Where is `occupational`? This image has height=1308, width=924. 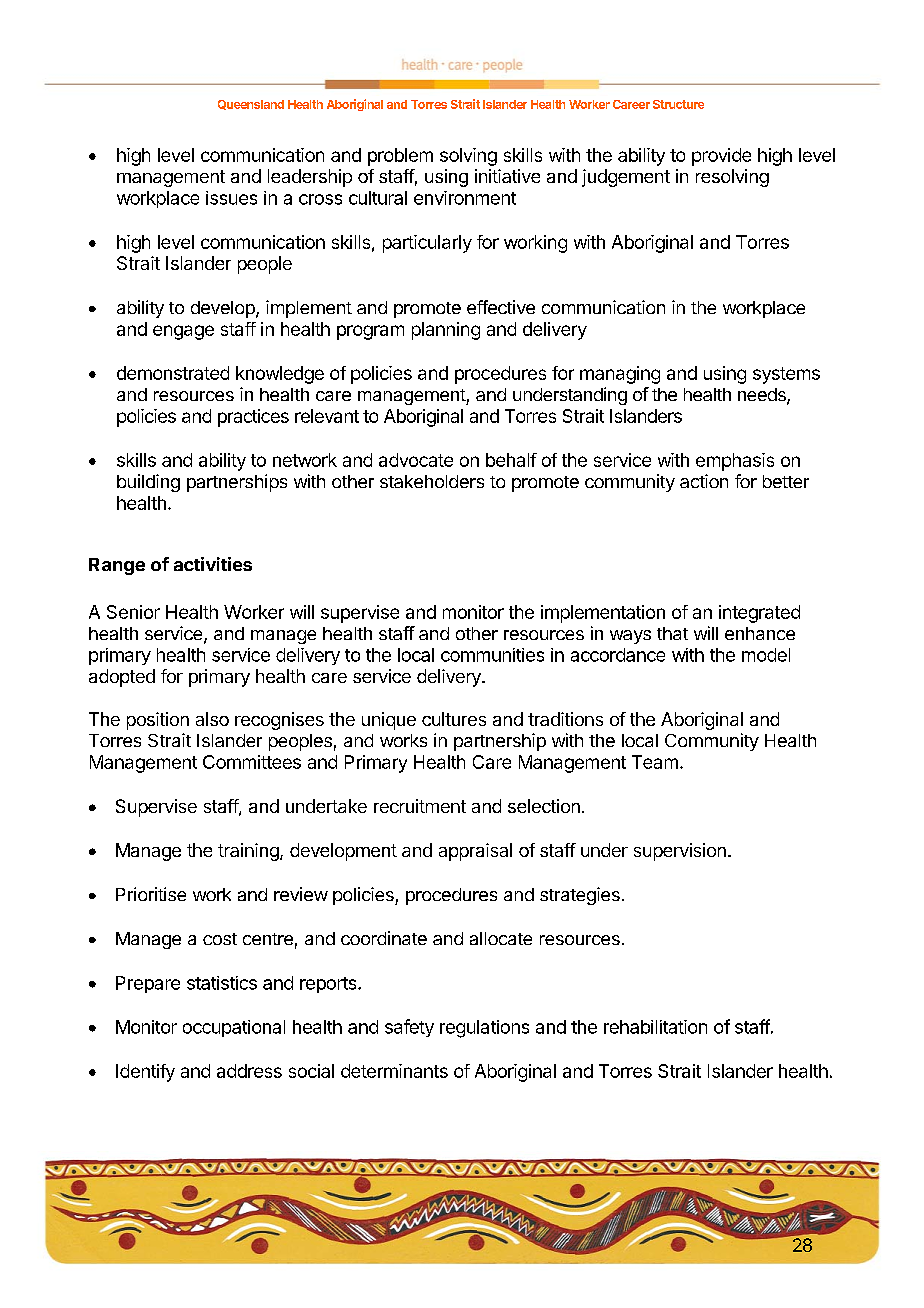
occupational is located at coordinates (234, 1028).
